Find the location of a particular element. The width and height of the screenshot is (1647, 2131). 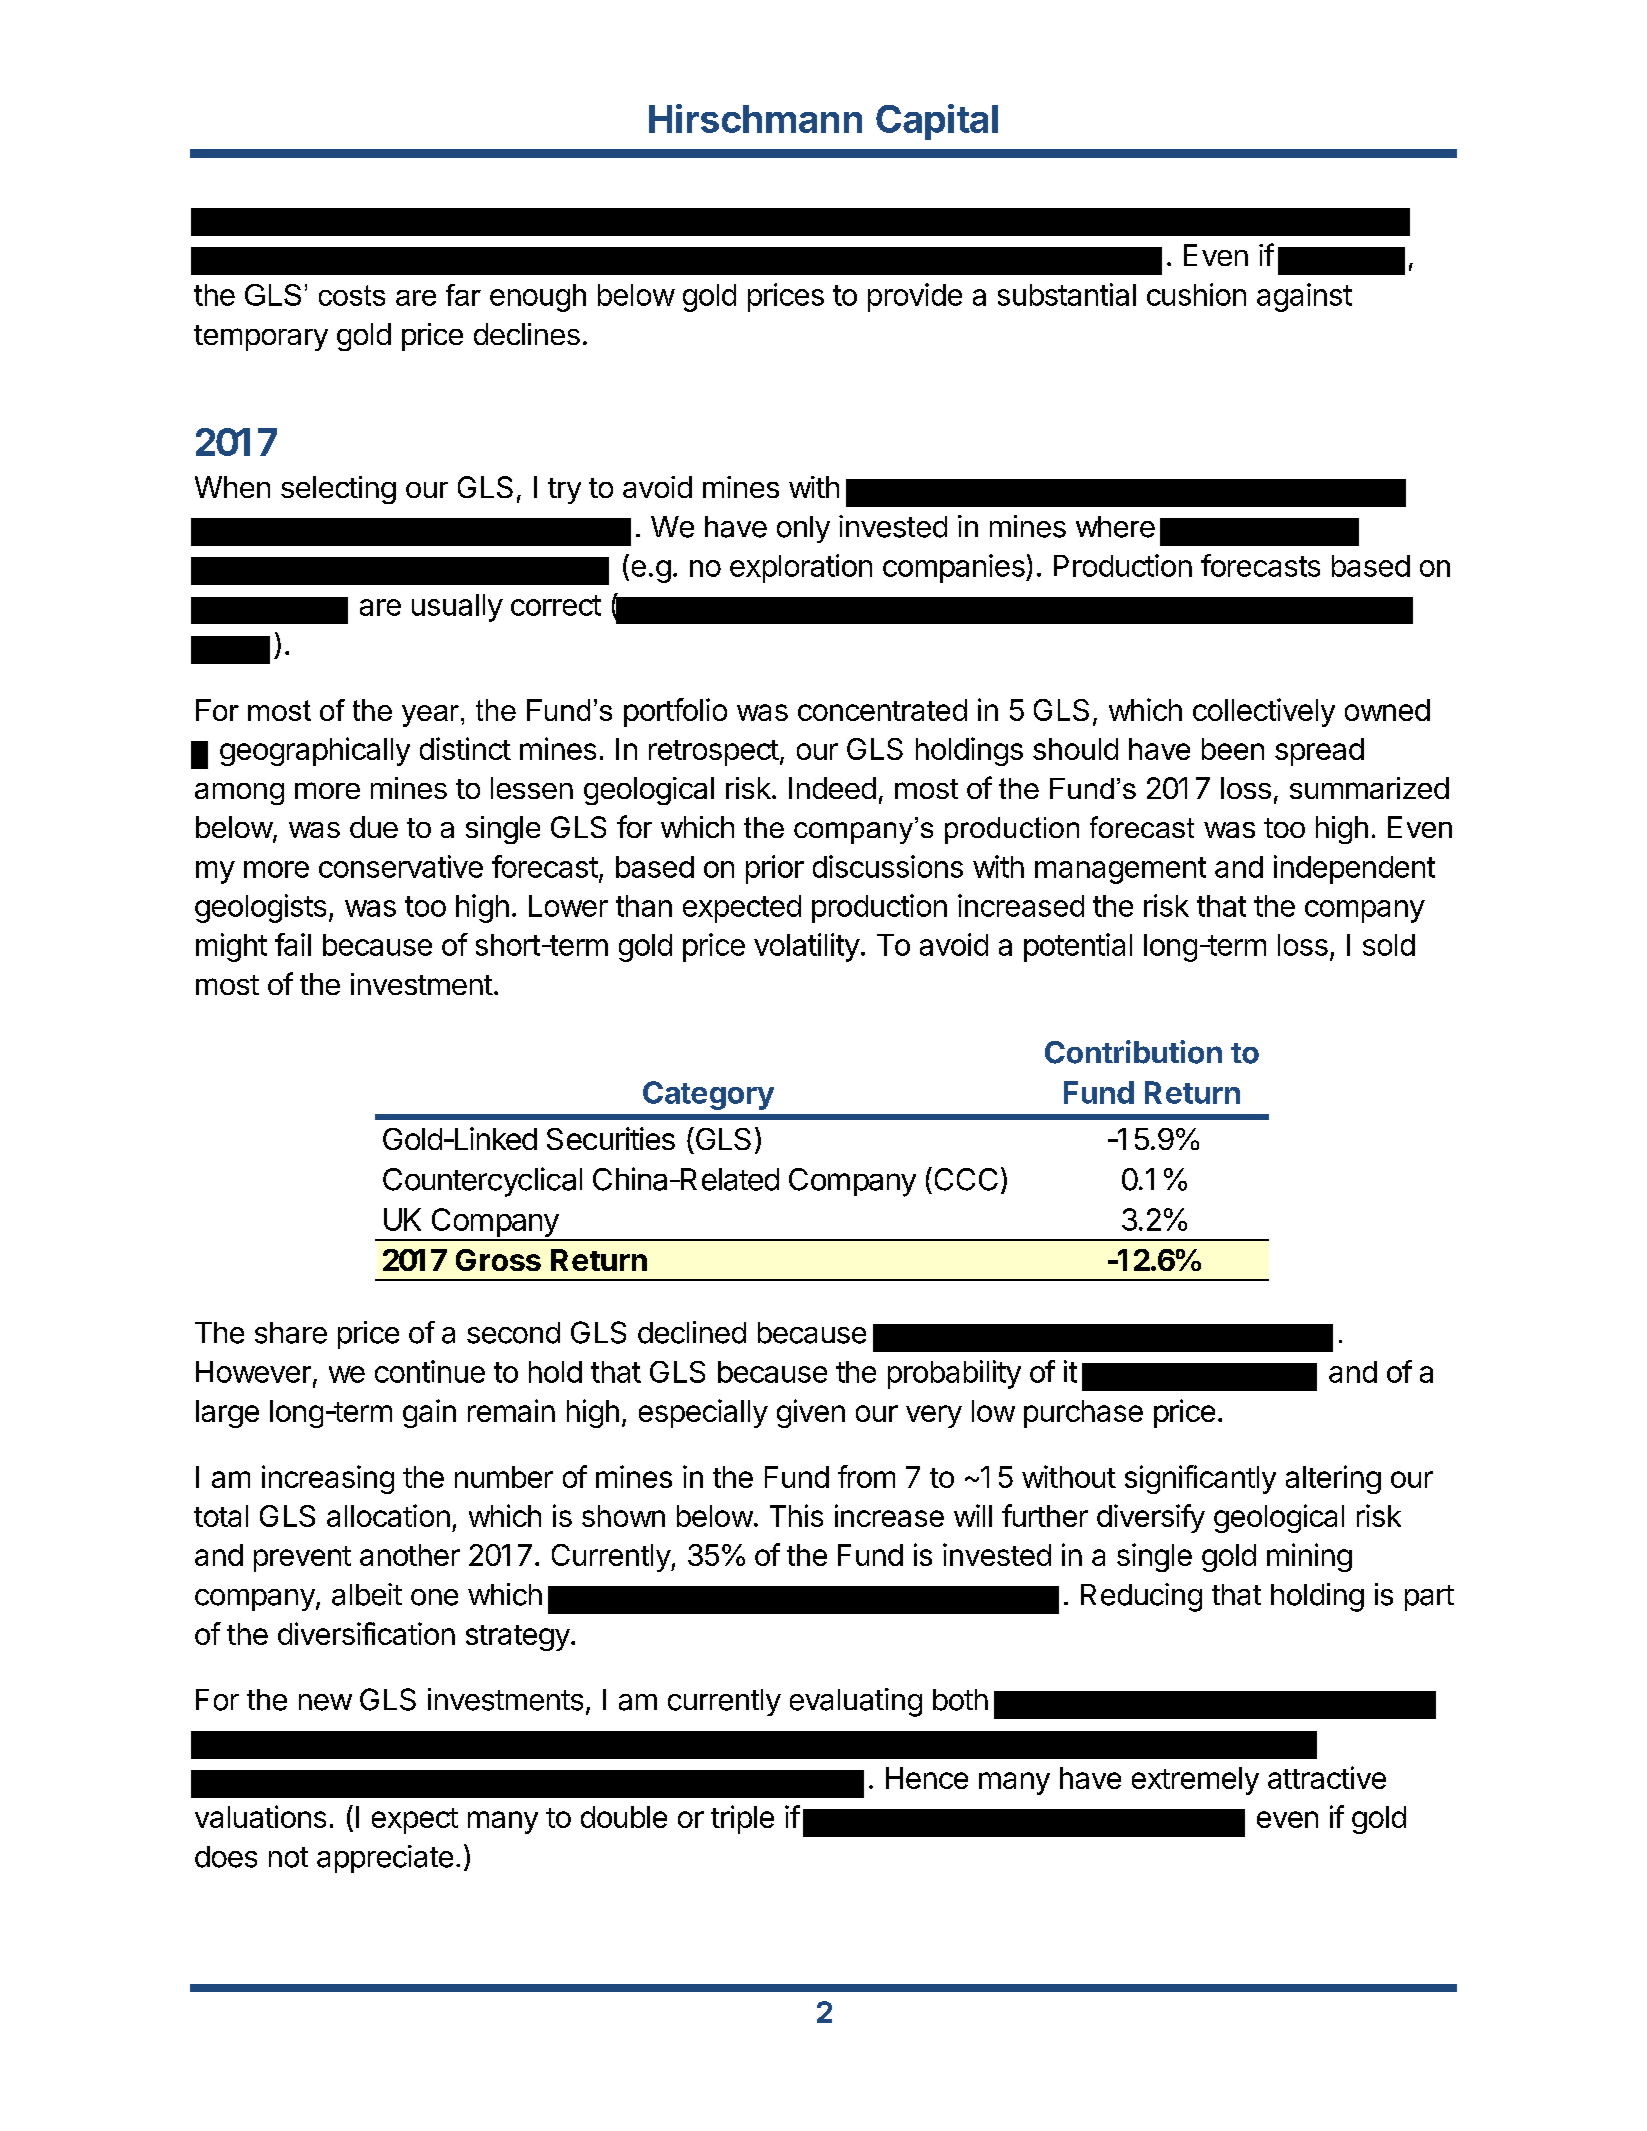

collectively is located at coordinates (1264, 712).
